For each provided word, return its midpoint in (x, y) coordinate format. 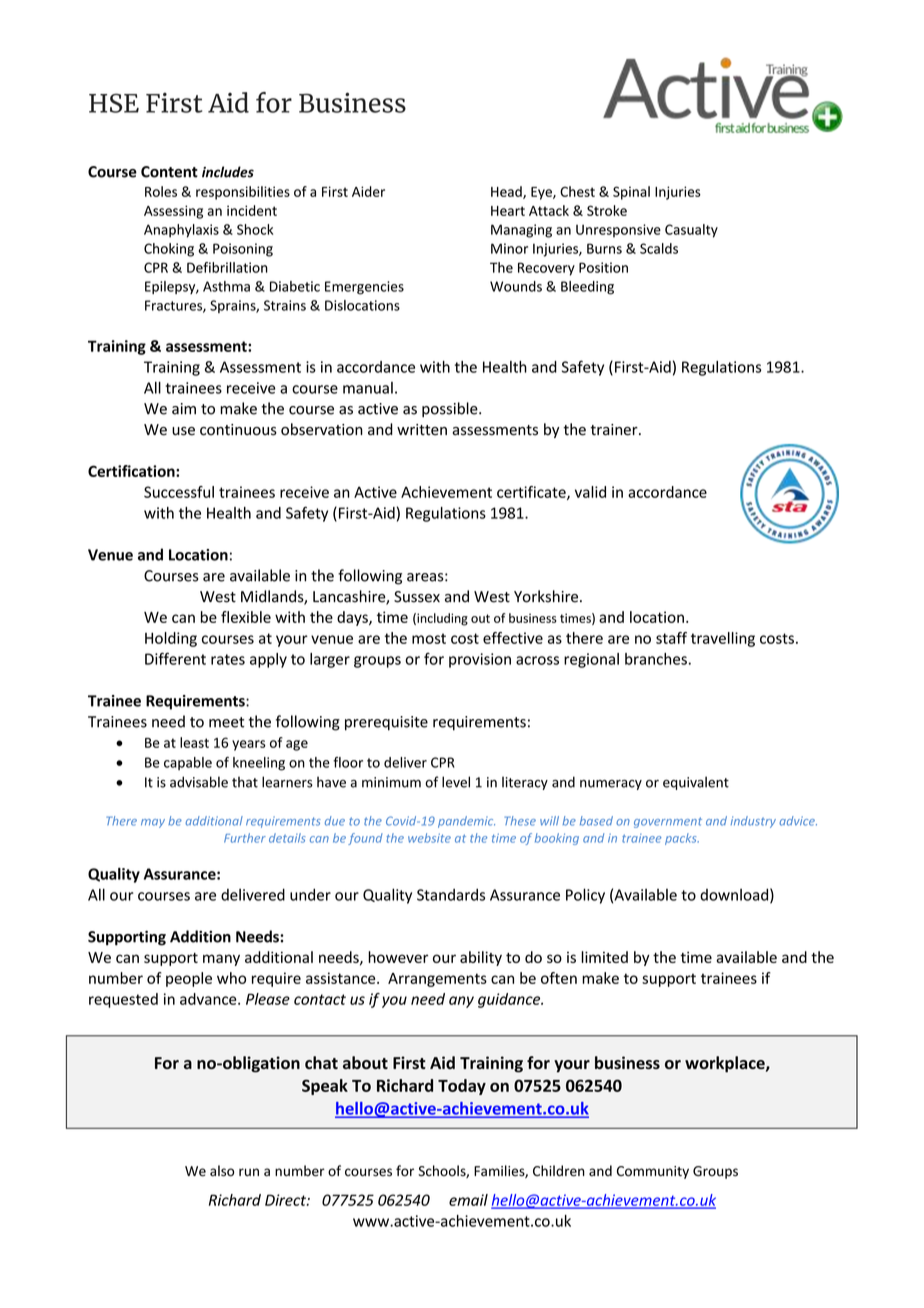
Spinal (631, 193)
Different (175, 658)
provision (480, 660)
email (468, 1200)
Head (507, 192)
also (222, 1171)
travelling (723, 639)
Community (653, 1172)
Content (169, 172)
